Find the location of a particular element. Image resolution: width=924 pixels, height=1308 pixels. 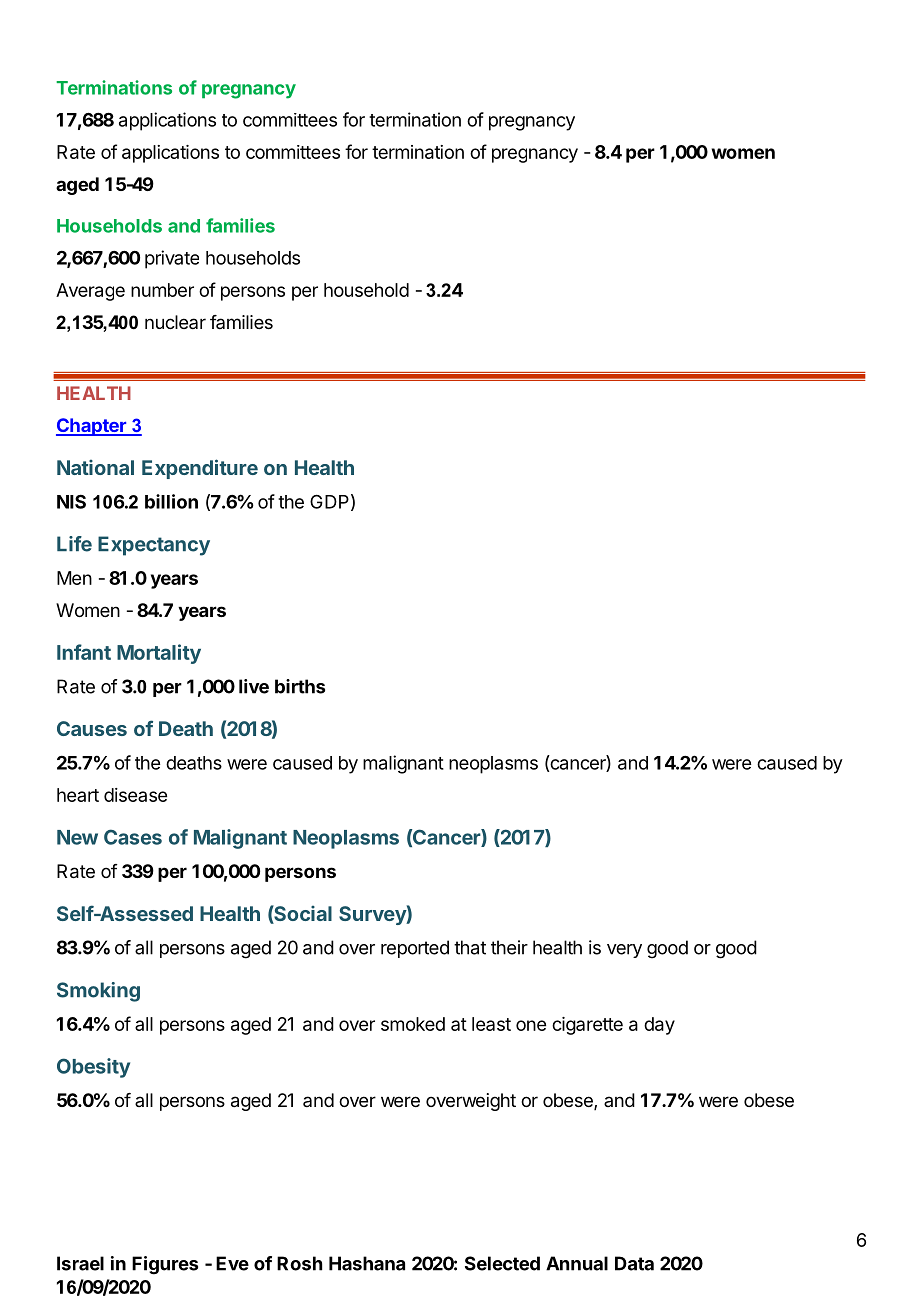

Expectancy is located at coordinates (154, 546).
